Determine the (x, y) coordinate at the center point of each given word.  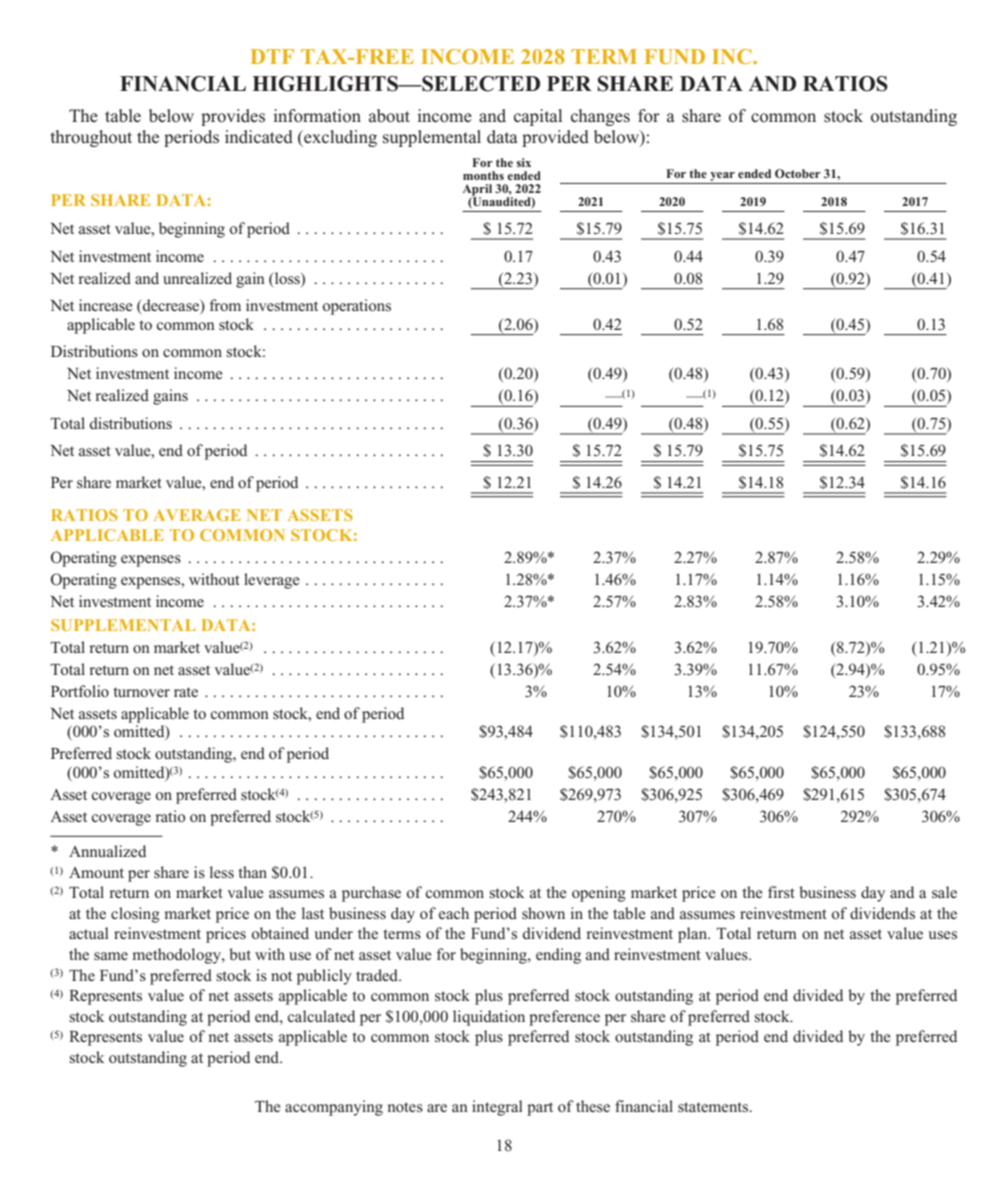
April (477, 191)
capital (538, 117)
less (221, 872)
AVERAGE (197, 515)
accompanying (334, 1108)
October (798, 173)
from (225, 305)
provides (233, 117)
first (781, 892)
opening (599, 894)
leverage (272, 581)
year (722, 178)
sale (944, 892)
